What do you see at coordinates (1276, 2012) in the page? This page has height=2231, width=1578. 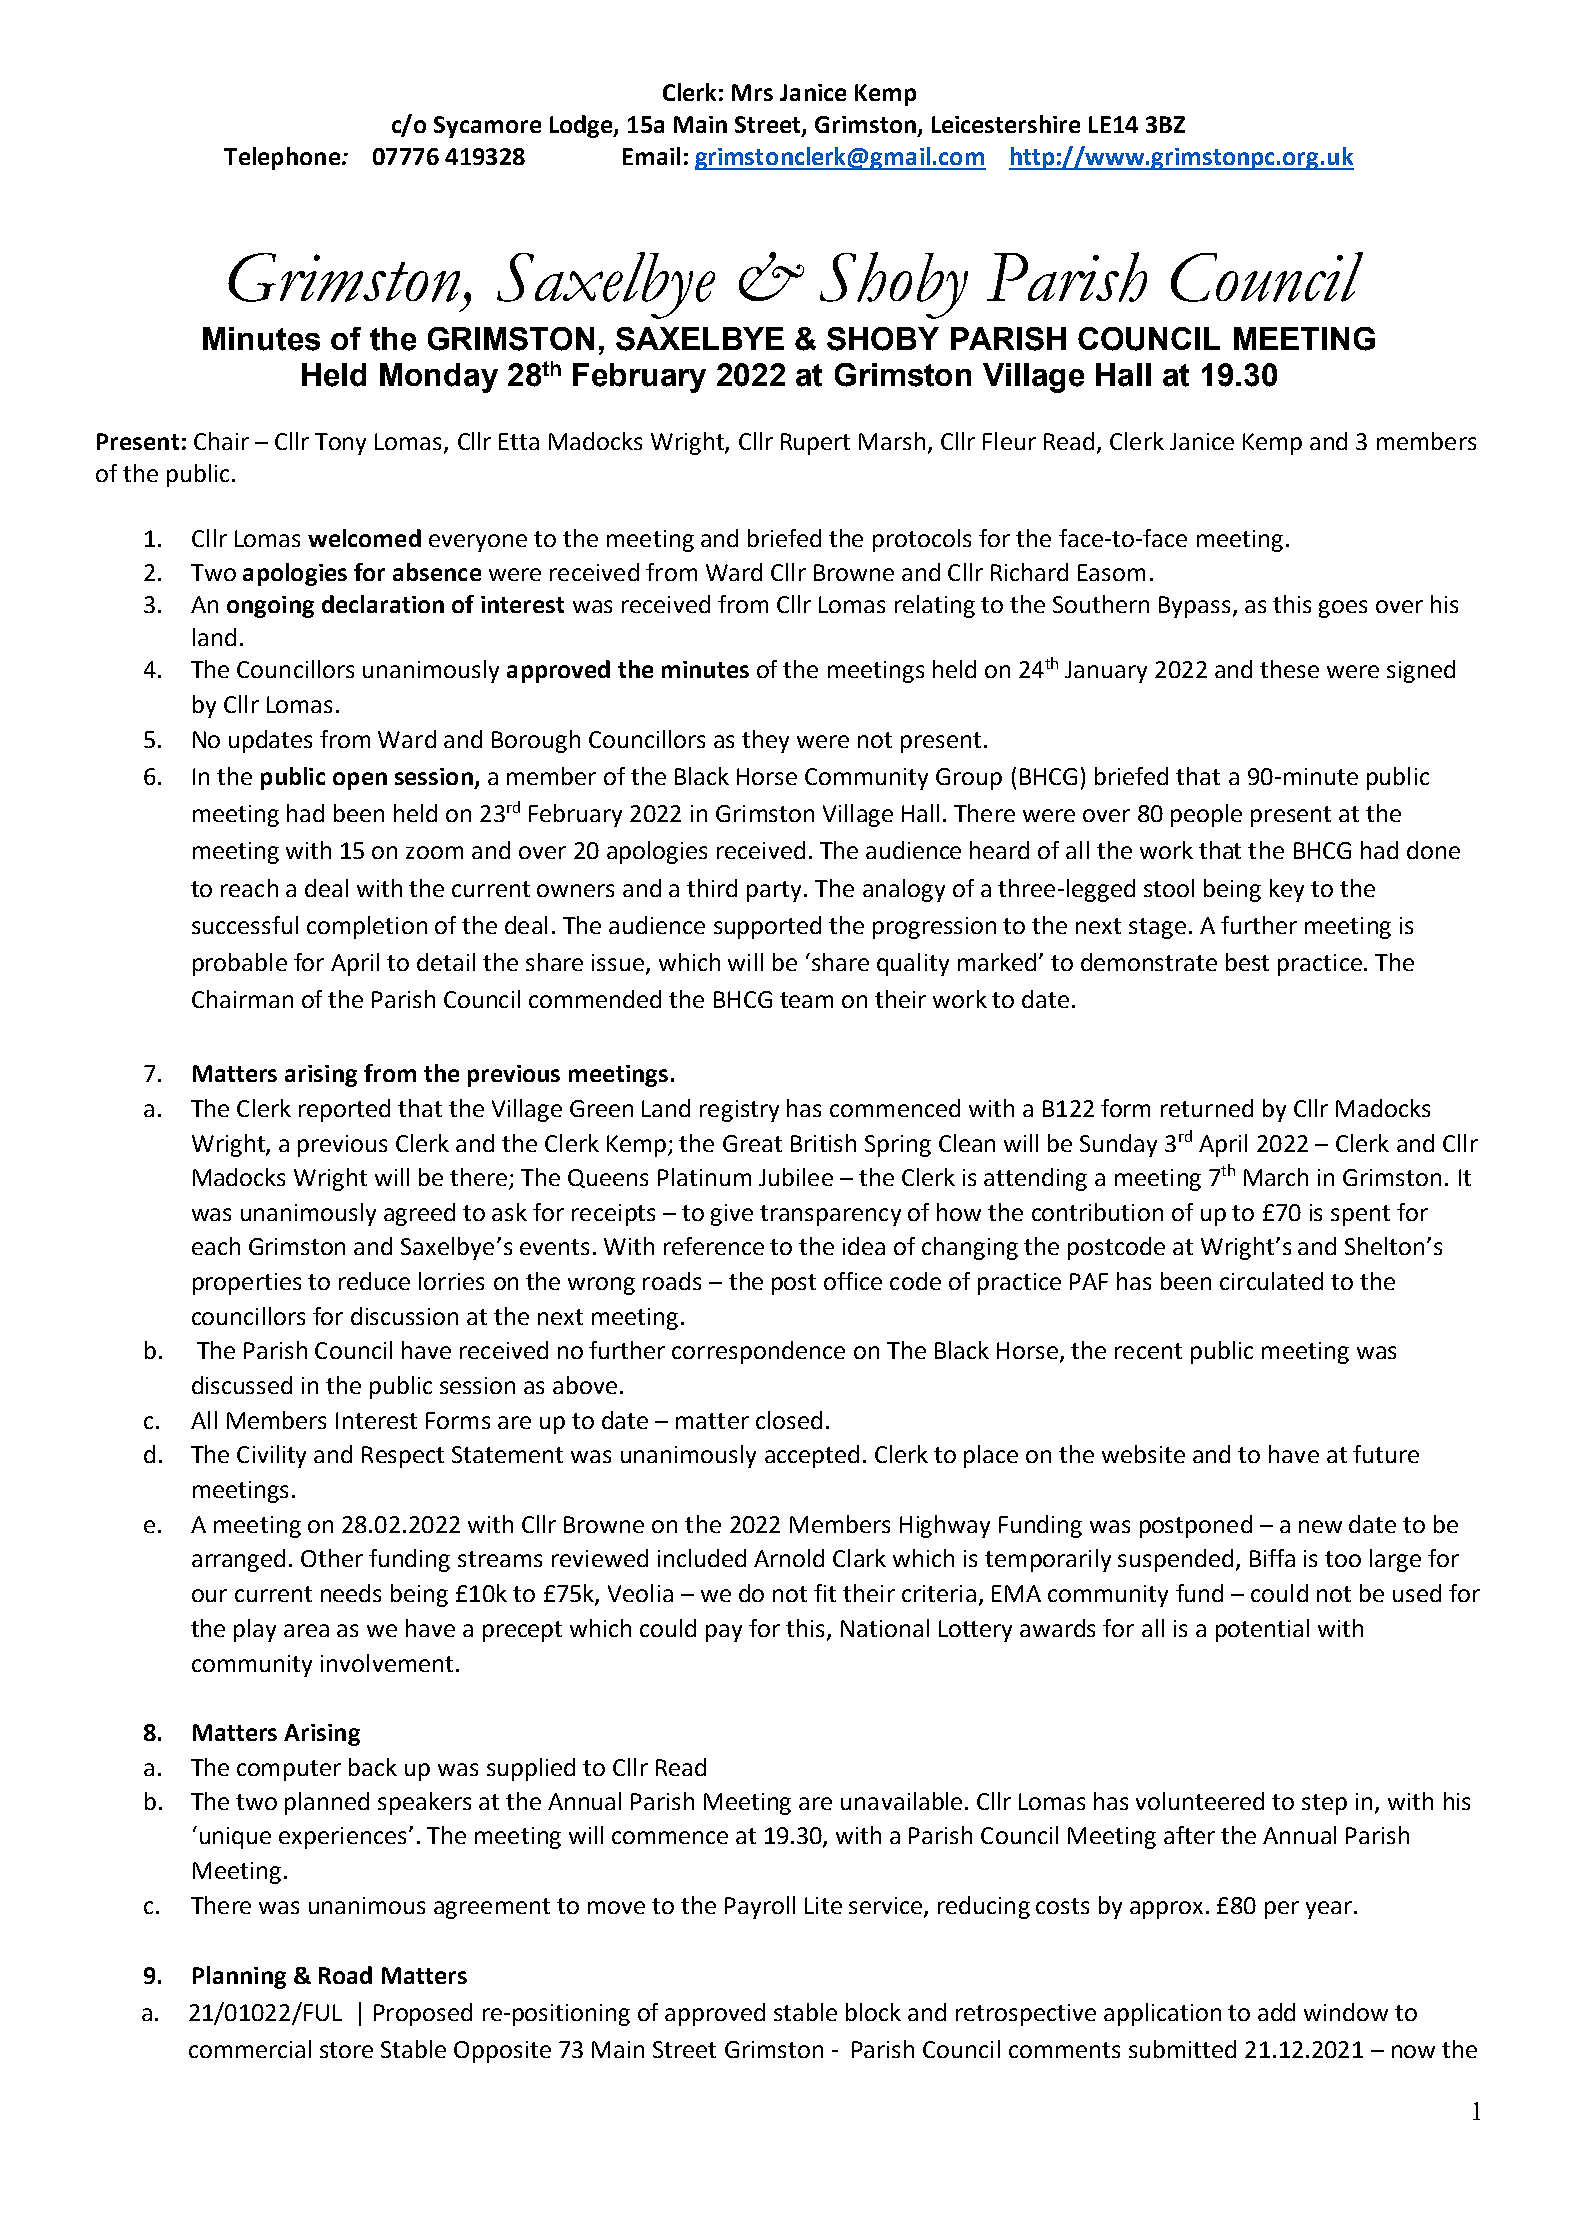 I see `add` at bounding box center [1276, 2012].
